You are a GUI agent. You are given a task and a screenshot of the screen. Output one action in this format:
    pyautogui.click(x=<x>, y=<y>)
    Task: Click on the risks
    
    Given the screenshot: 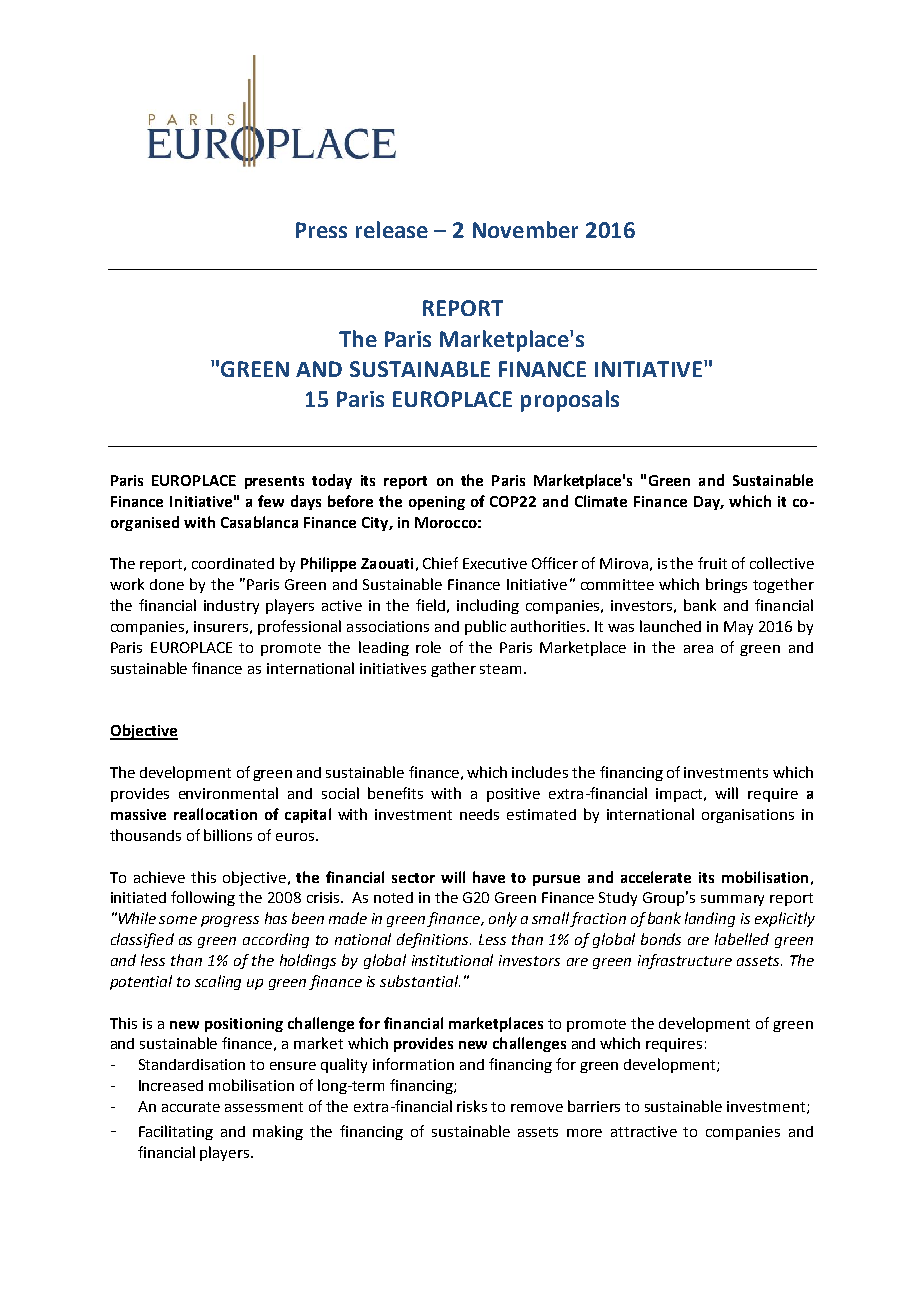 What is the action you would take?
    pyautogui.click(x=472, y=1106)
